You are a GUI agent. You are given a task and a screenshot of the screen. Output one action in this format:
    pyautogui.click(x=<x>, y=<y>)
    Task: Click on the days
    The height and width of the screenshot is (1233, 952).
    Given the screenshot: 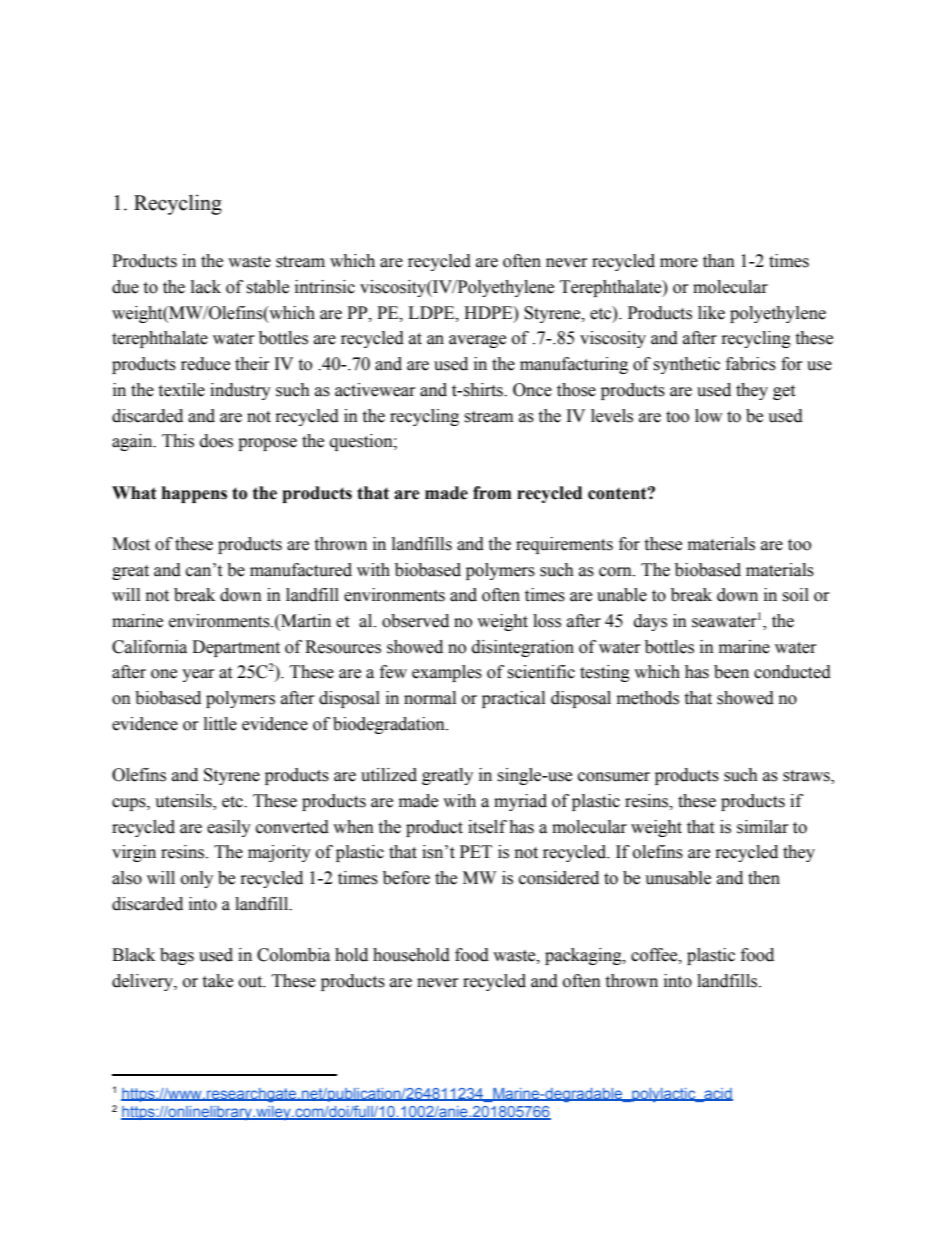 What is the action you would take?
    pyautogui.click(x=650, y=622)
